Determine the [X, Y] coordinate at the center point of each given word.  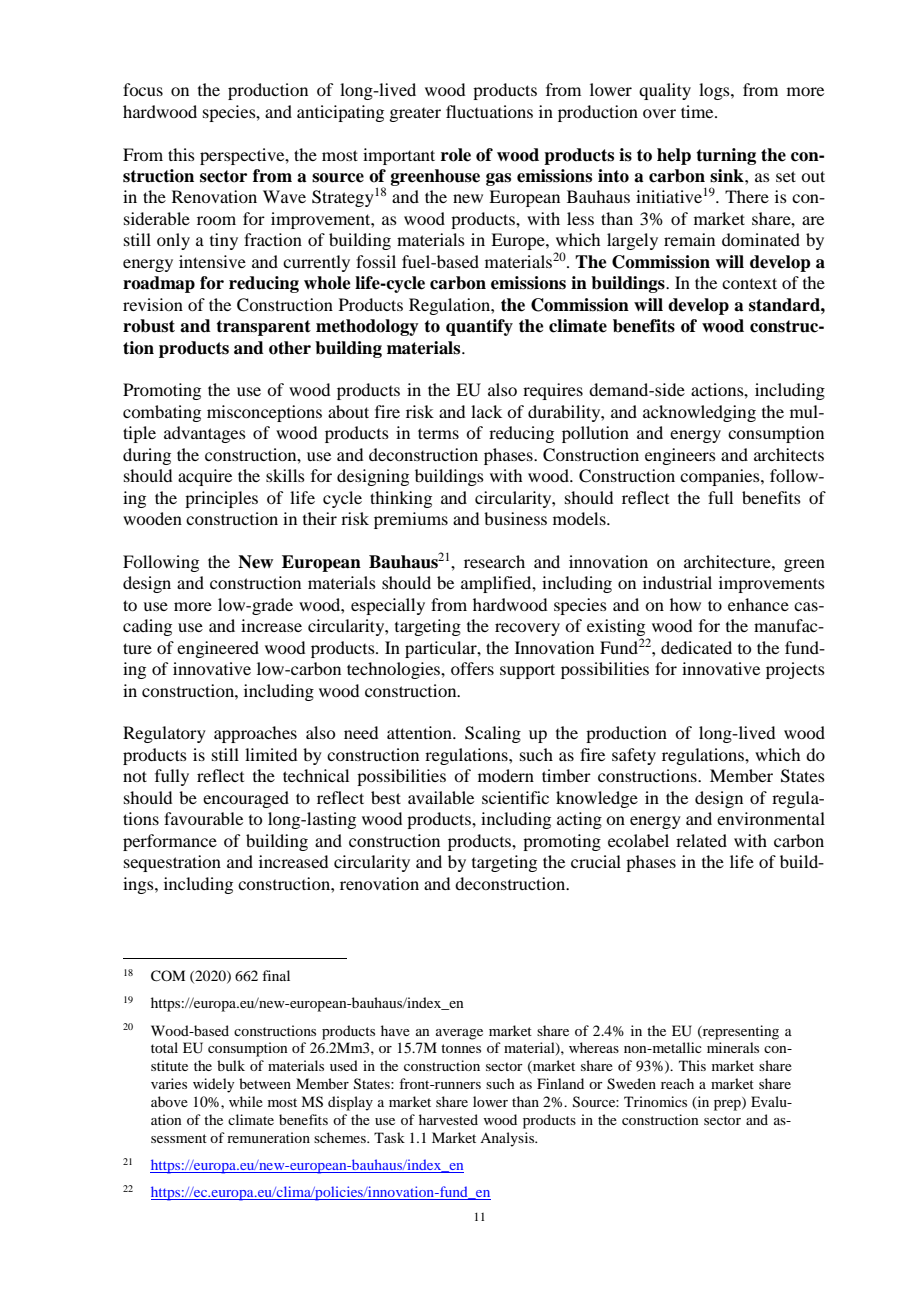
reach [677, 1083]
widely [213, 1085]
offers [472, 668]
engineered [218, 649]
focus [143, 89]
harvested [448, 1119]
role [456, 155]
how [685, 604]
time [698, 111]
